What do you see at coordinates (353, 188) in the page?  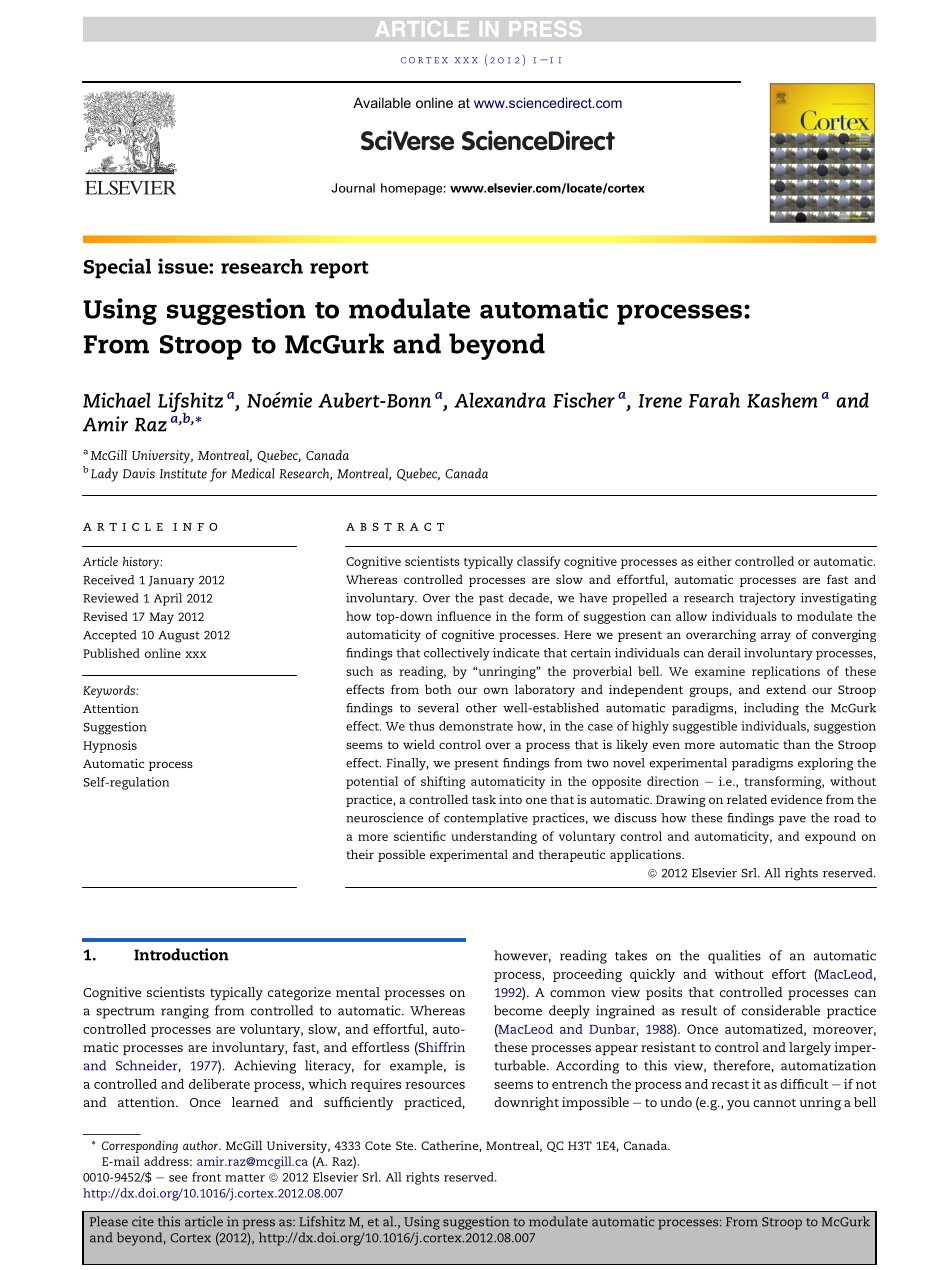 I see `Journal` at bounding box center [353, 188].
